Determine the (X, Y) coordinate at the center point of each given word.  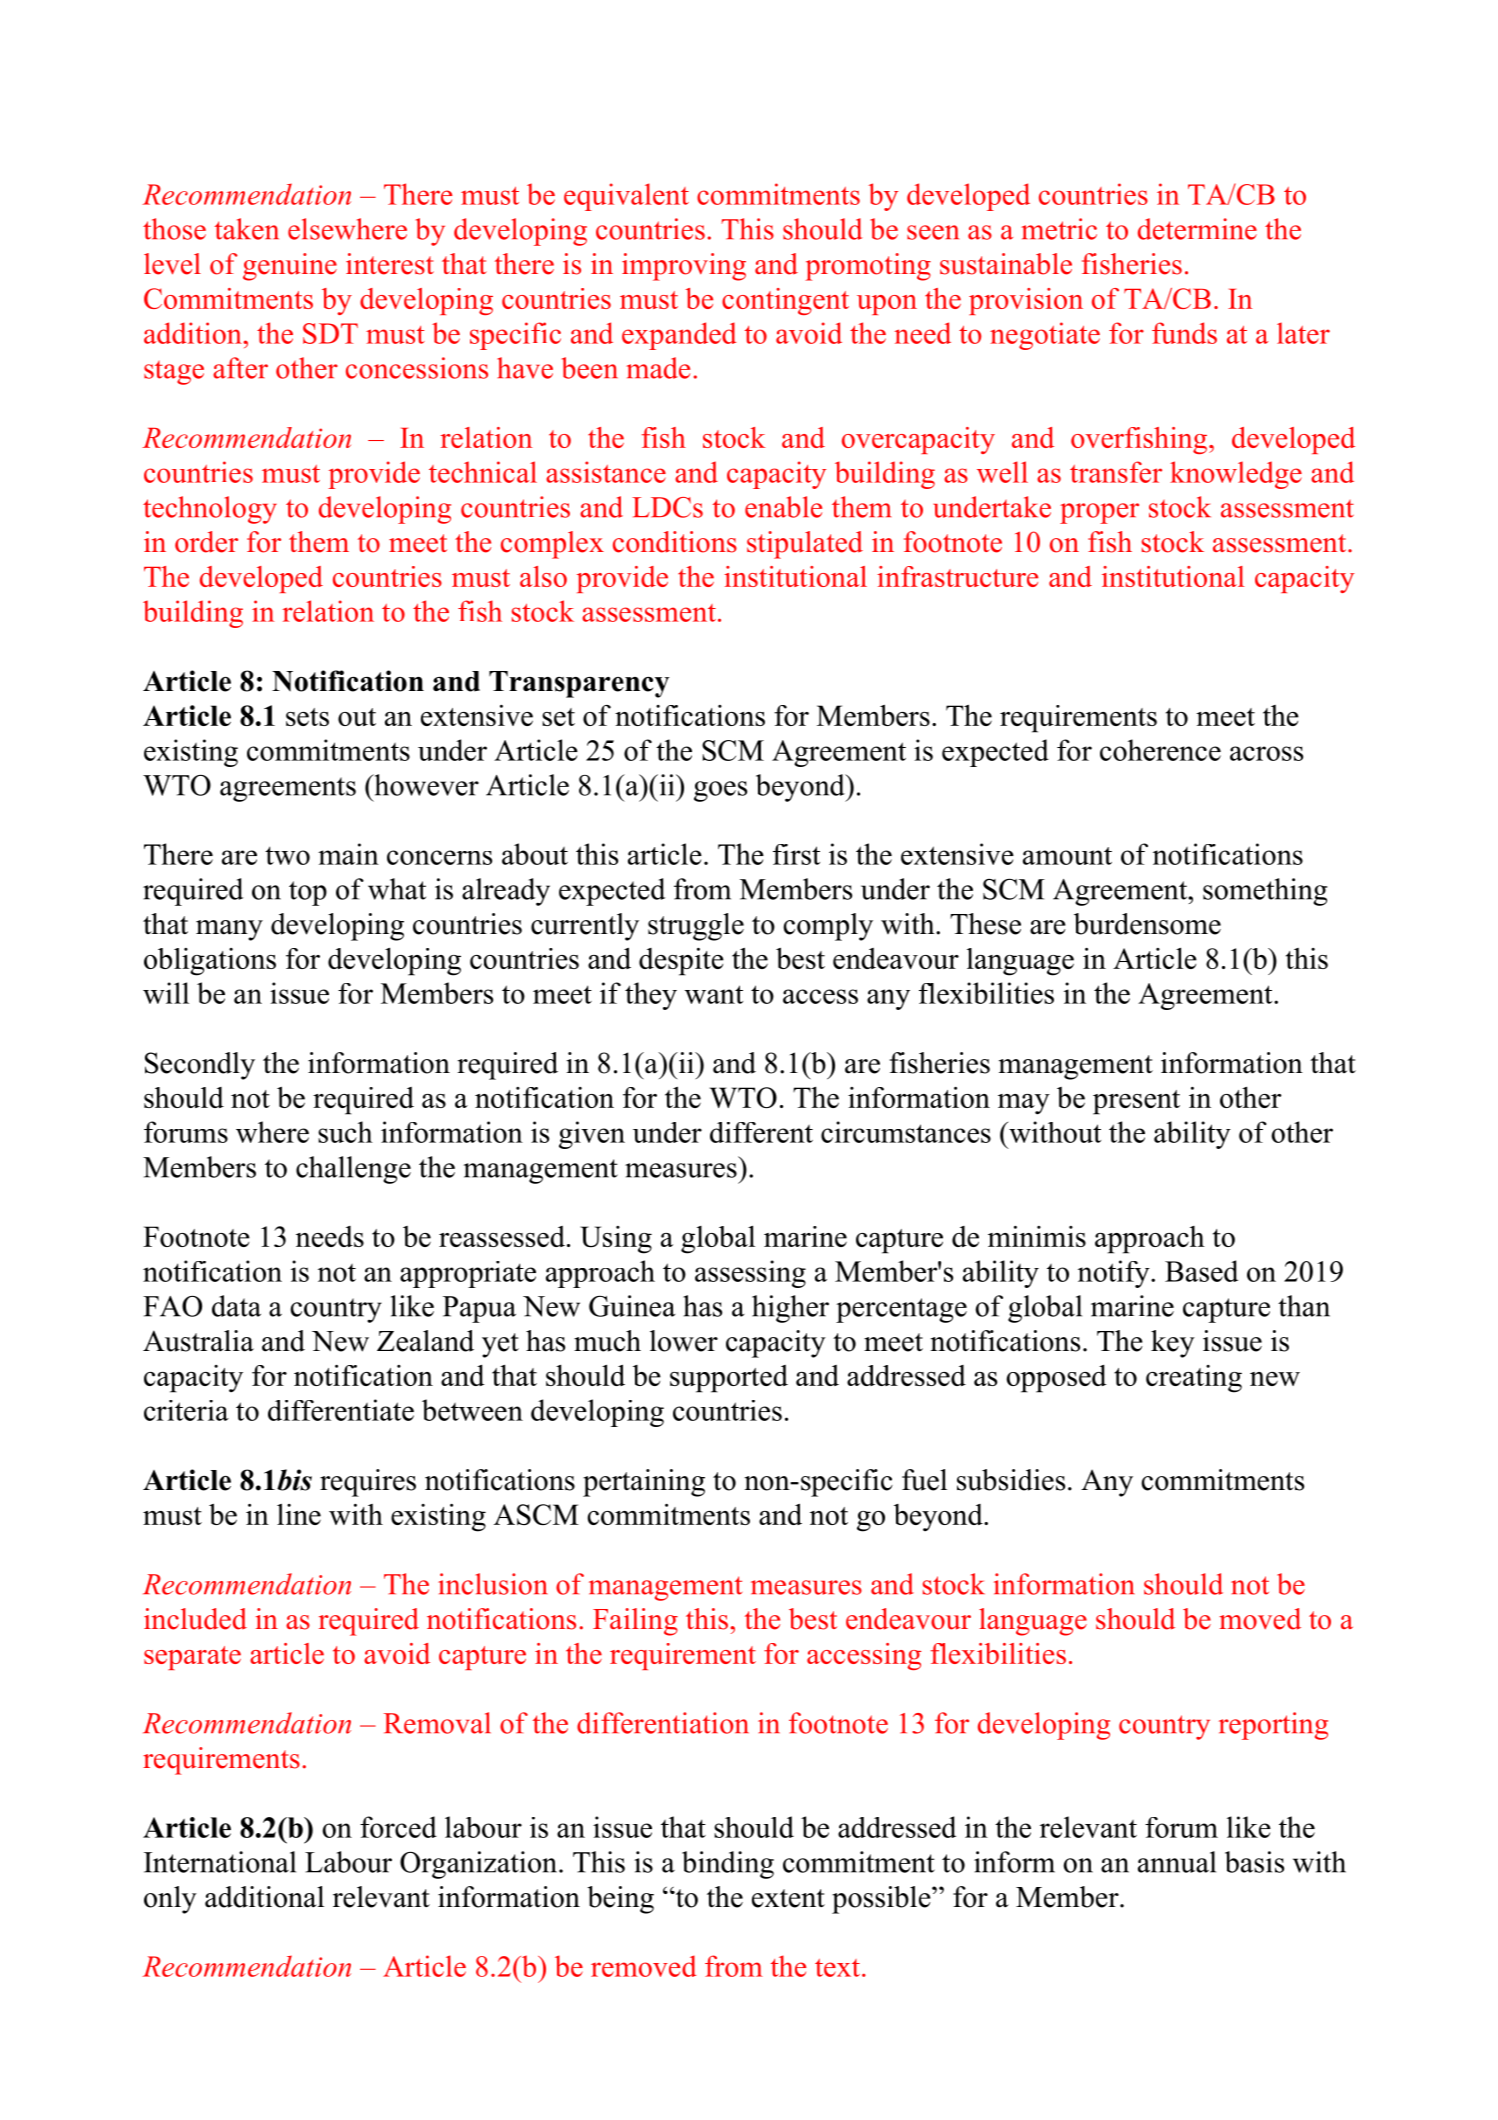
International (220, 1862)
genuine (290, 267)
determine (1197, 229)
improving (684, 267)
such (345, 1132)
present (1136, 1102)
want (714, 994)
